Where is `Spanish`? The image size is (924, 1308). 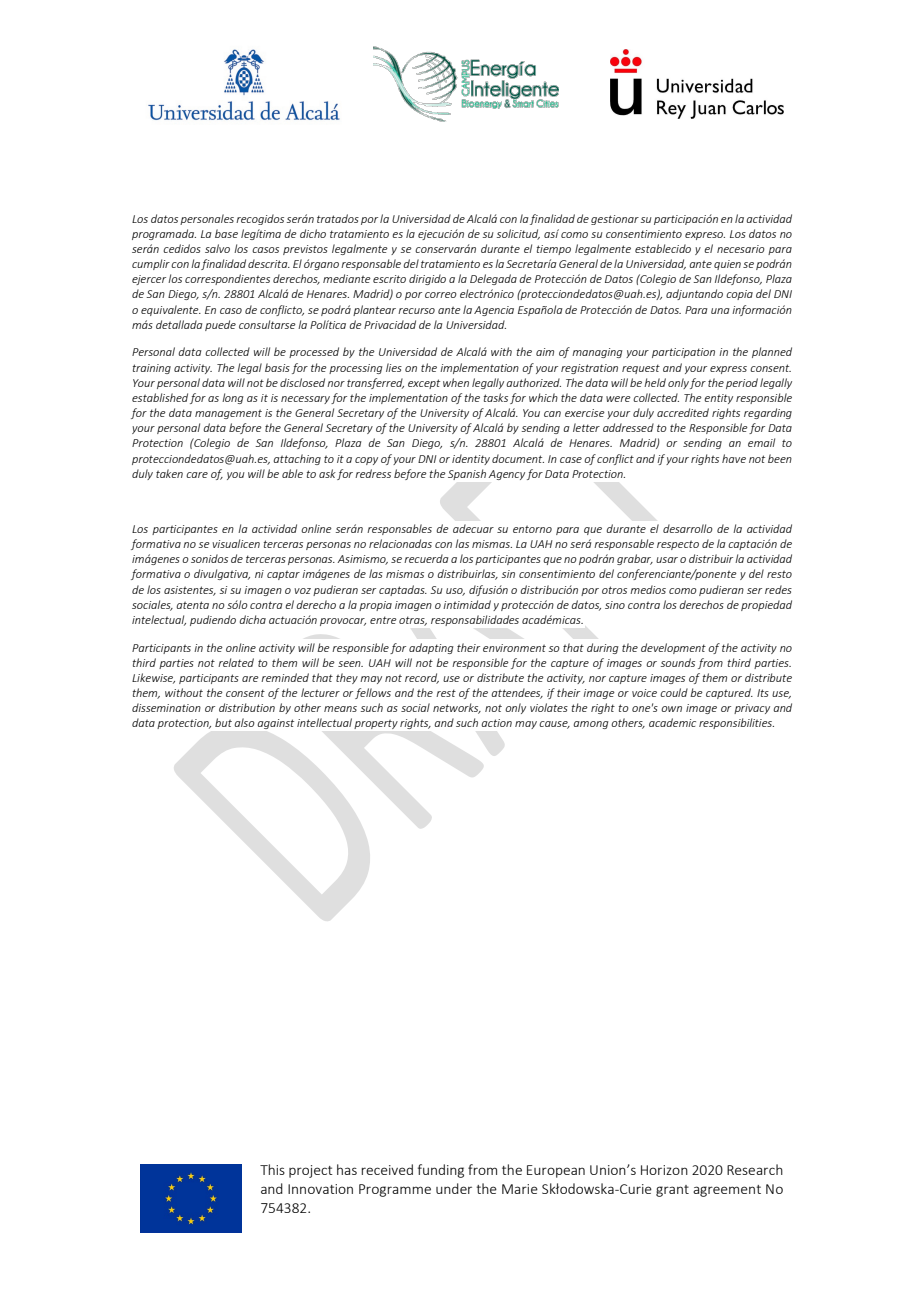 Spanish is located at coordinates (467, 474).
